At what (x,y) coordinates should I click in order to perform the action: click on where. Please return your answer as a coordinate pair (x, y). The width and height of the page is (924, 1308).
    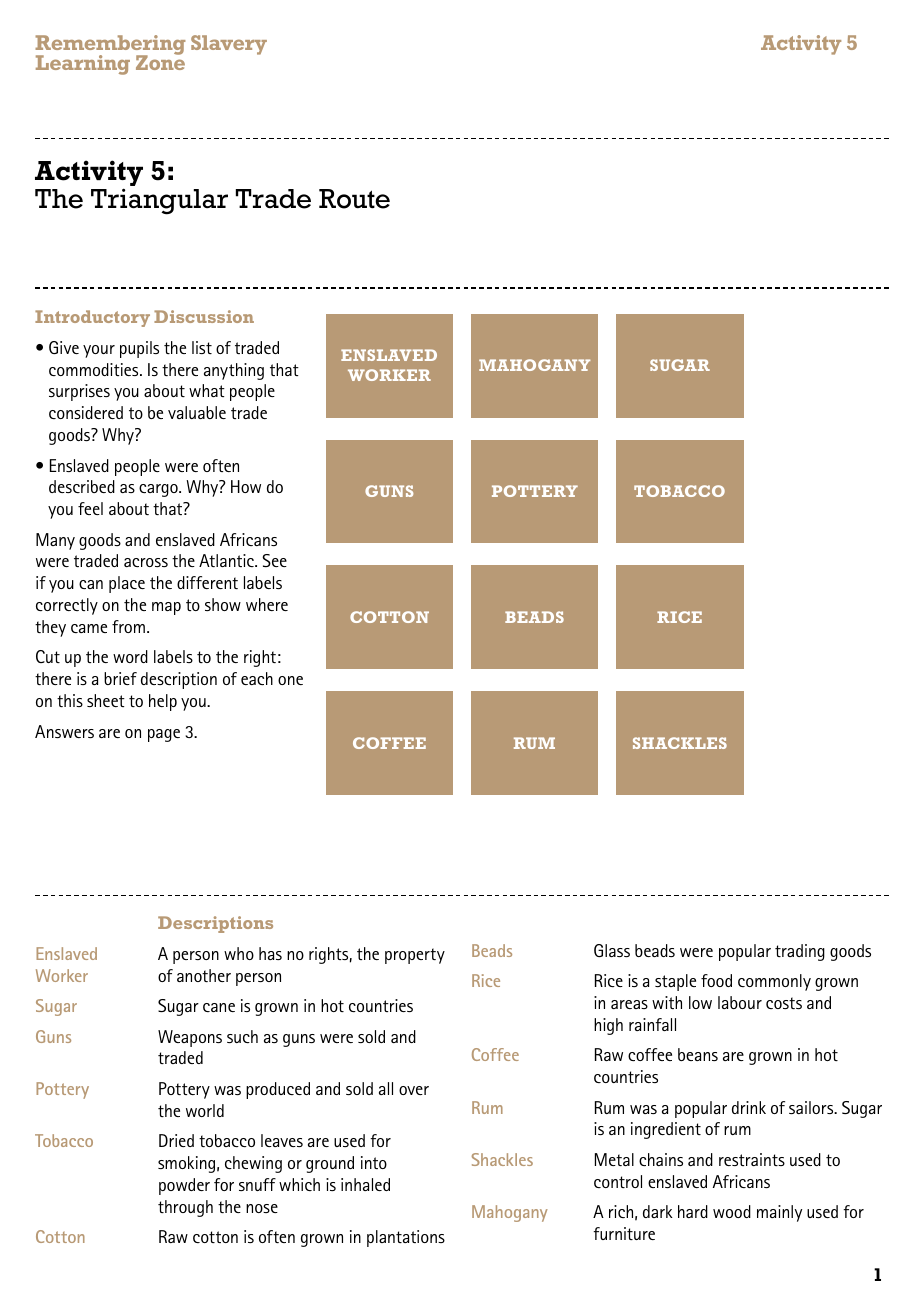
    Looking at the image, I should click on (267, 604).
